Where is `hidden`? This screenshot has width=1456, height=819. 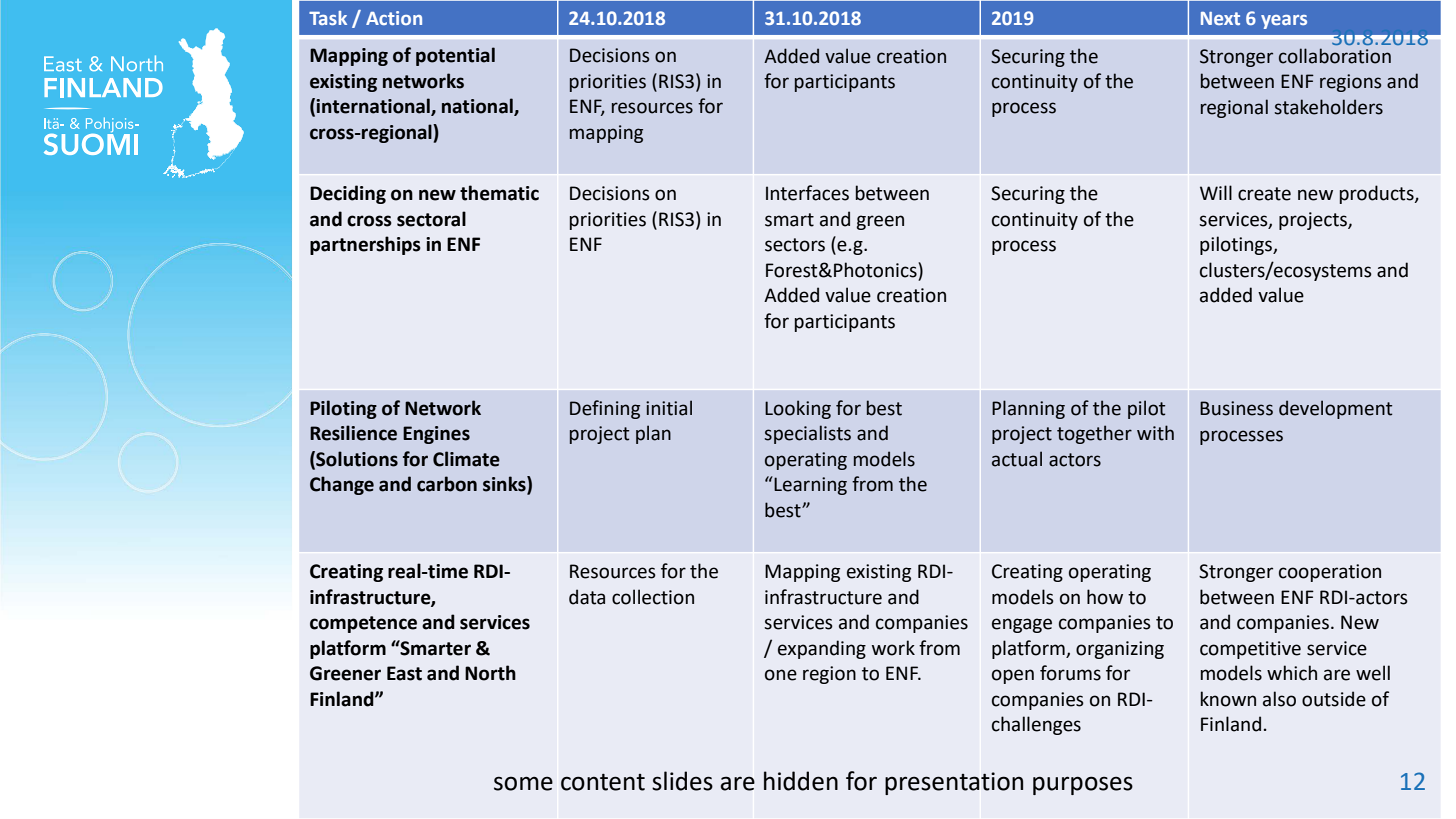
hidden is located at coordinates (801, 781).
